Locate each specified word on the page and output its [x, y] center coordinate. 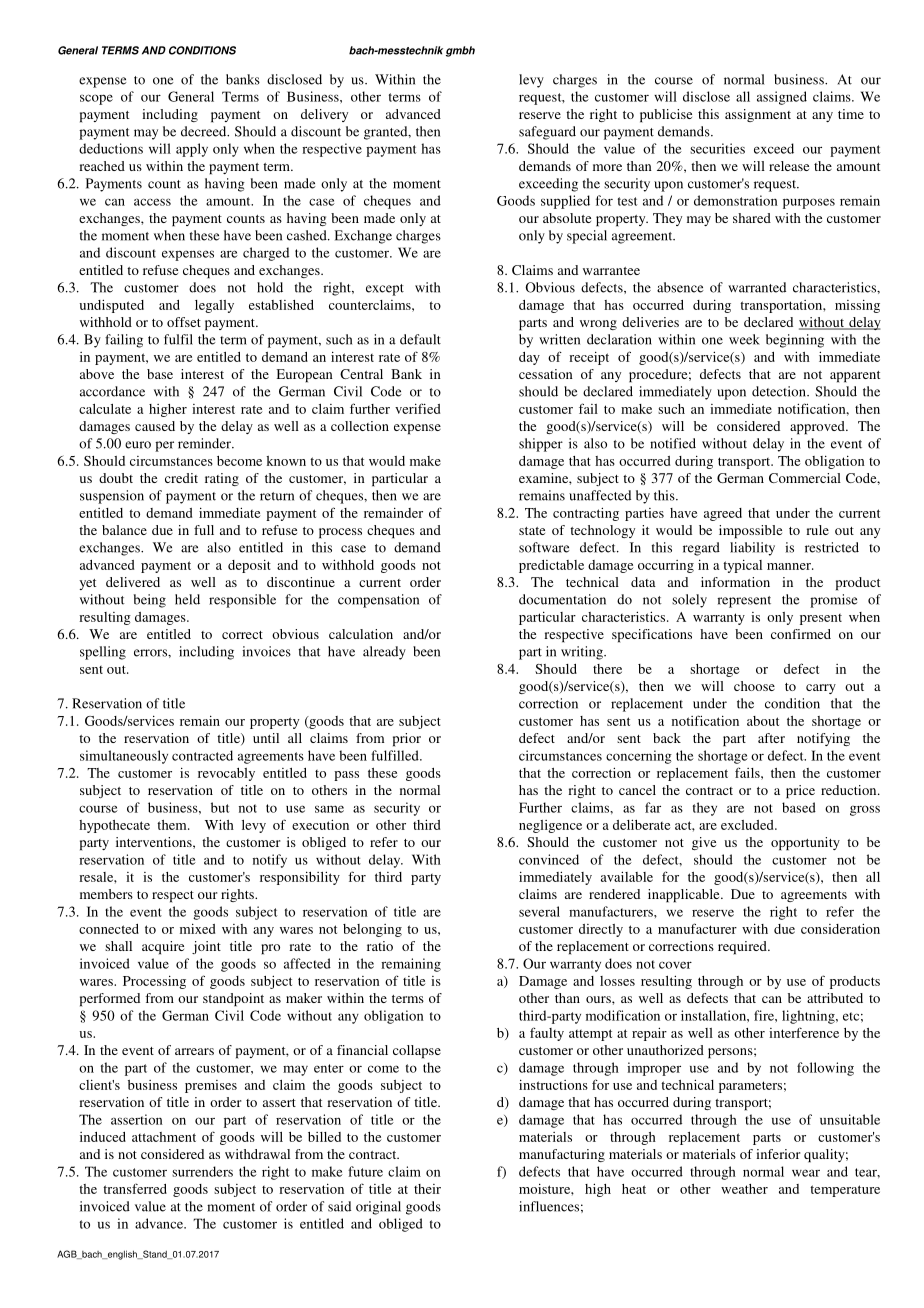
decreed [205, 131]
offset [184, 322]
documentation [562, 599]
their [427, 1189]
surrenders [202, 1171]
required [743, 948]
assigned [782, 98]
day [529, 358]
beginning [795, 341]
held [187, 599]
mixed [197, 928]
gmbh [460, 51]
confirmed [801, 634]
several [539, 911]
